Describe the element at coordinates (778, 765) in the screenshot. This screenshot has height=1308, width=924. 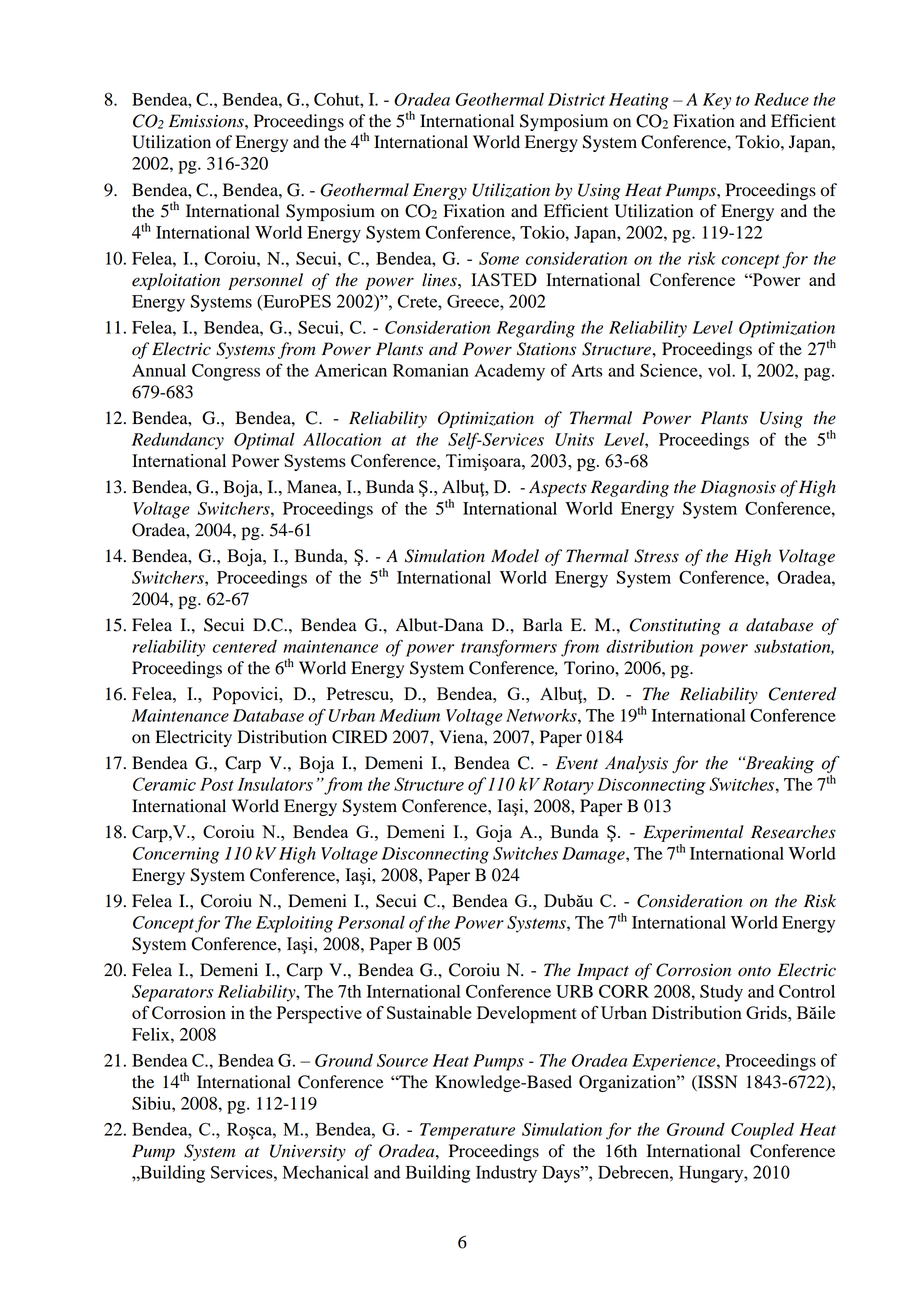
I see `Breaking` at that location.
